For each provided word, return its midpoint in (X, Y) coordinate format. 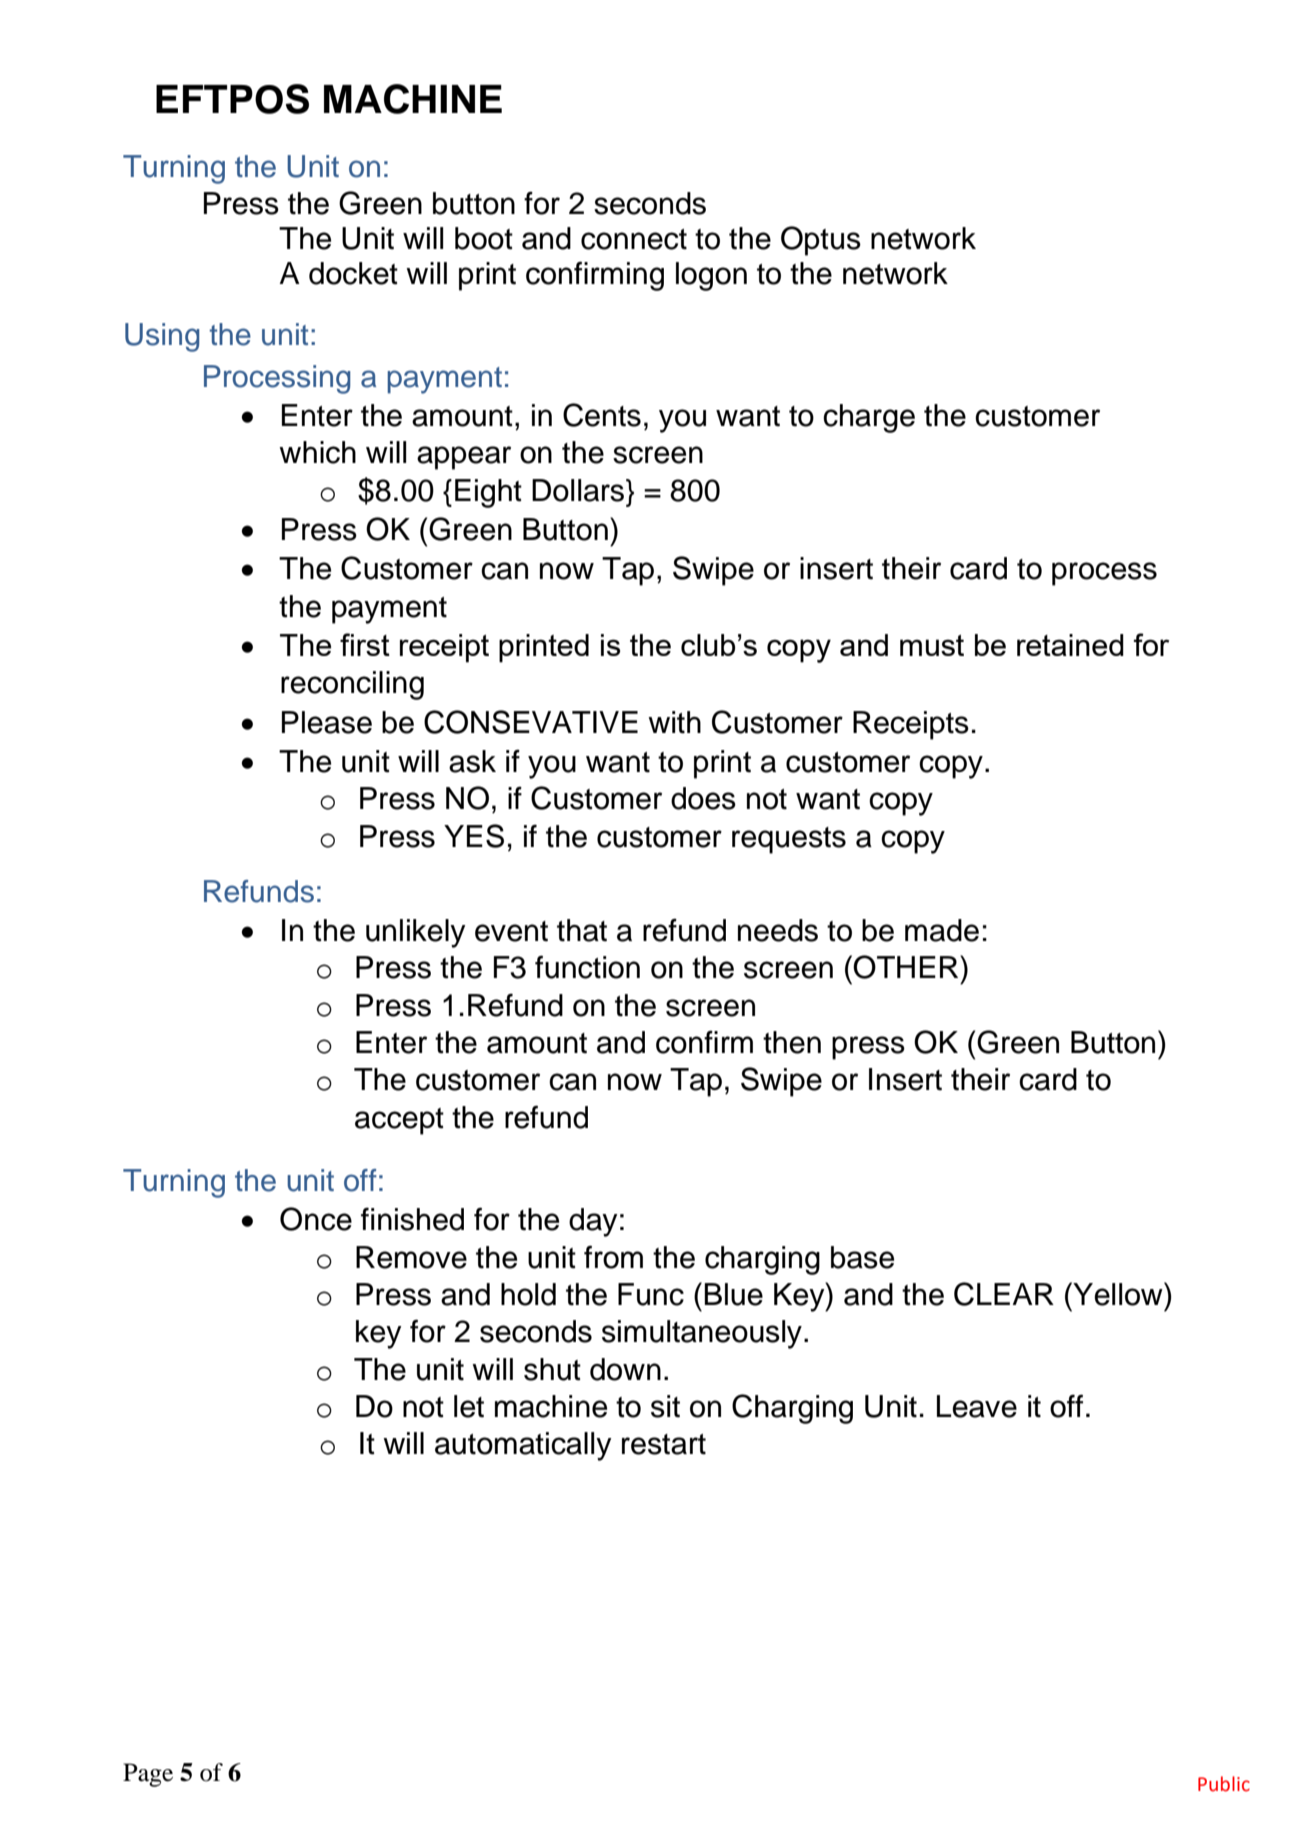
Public (1224, 1784)
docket (353, 273)
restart (664, 1444)
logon (711, 276)
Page (148, 1775)
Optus (821, 241)
